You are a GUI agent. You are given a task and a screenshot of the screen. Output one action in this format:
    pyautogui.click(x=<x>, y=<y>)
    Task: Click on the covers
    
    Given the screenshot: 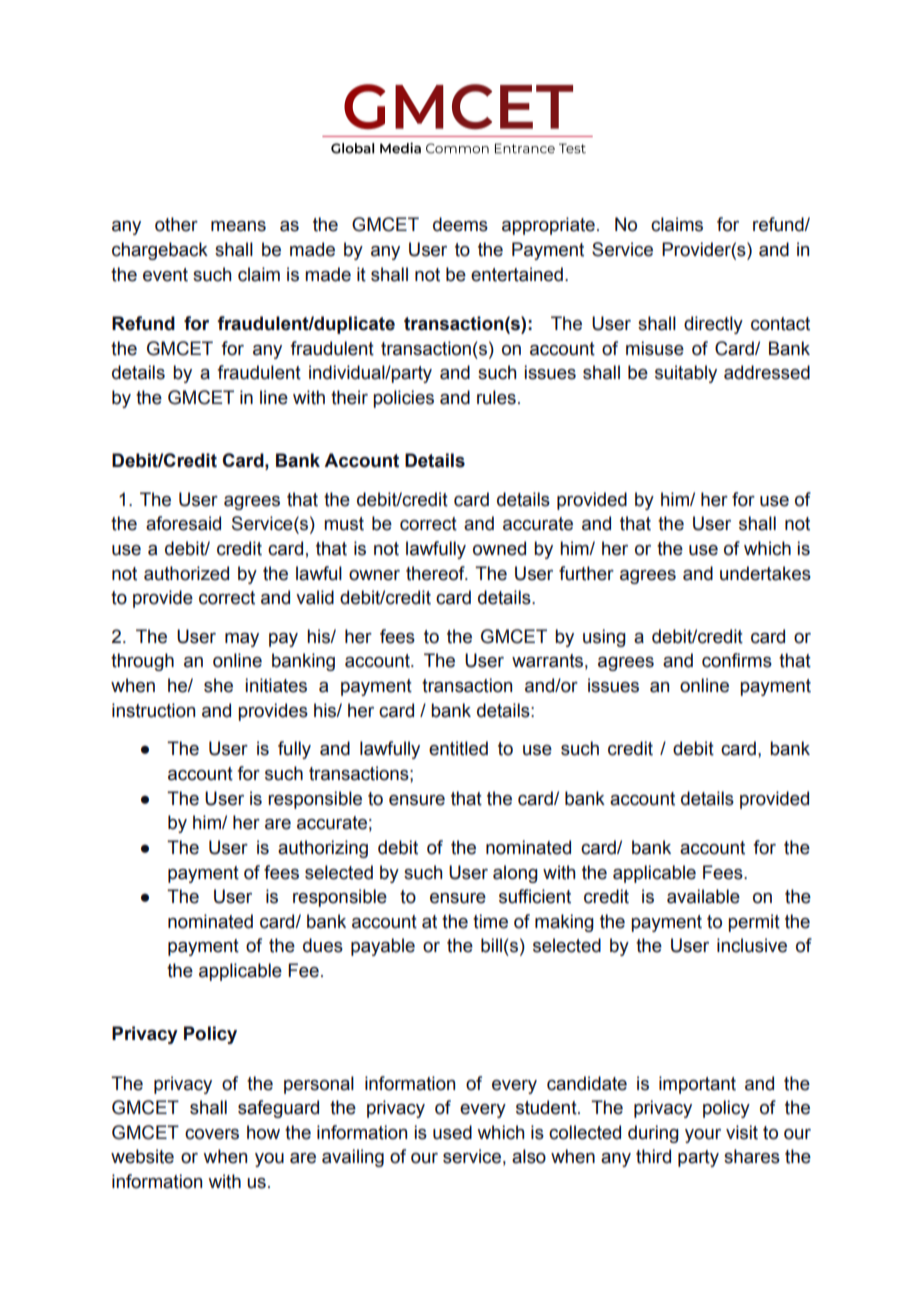 What is the action you would take?
    pyautogui.click(x=212, y=1134)
